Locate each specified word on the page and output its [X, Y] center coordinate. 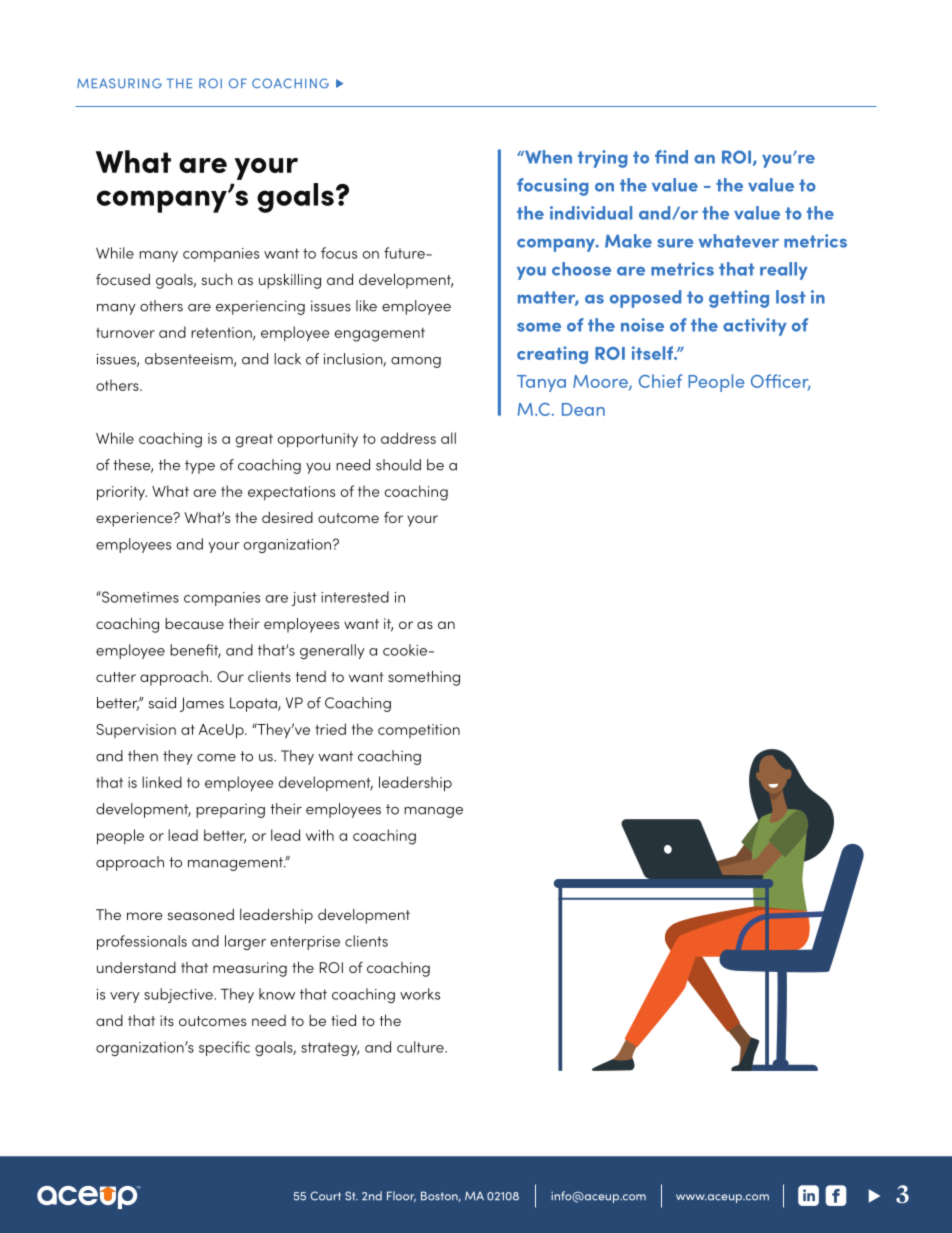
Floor [401, 1196]
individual [591, 213]
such [217, 279]
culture [421, 1047]
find [671, 157]
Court [325, 1196]
